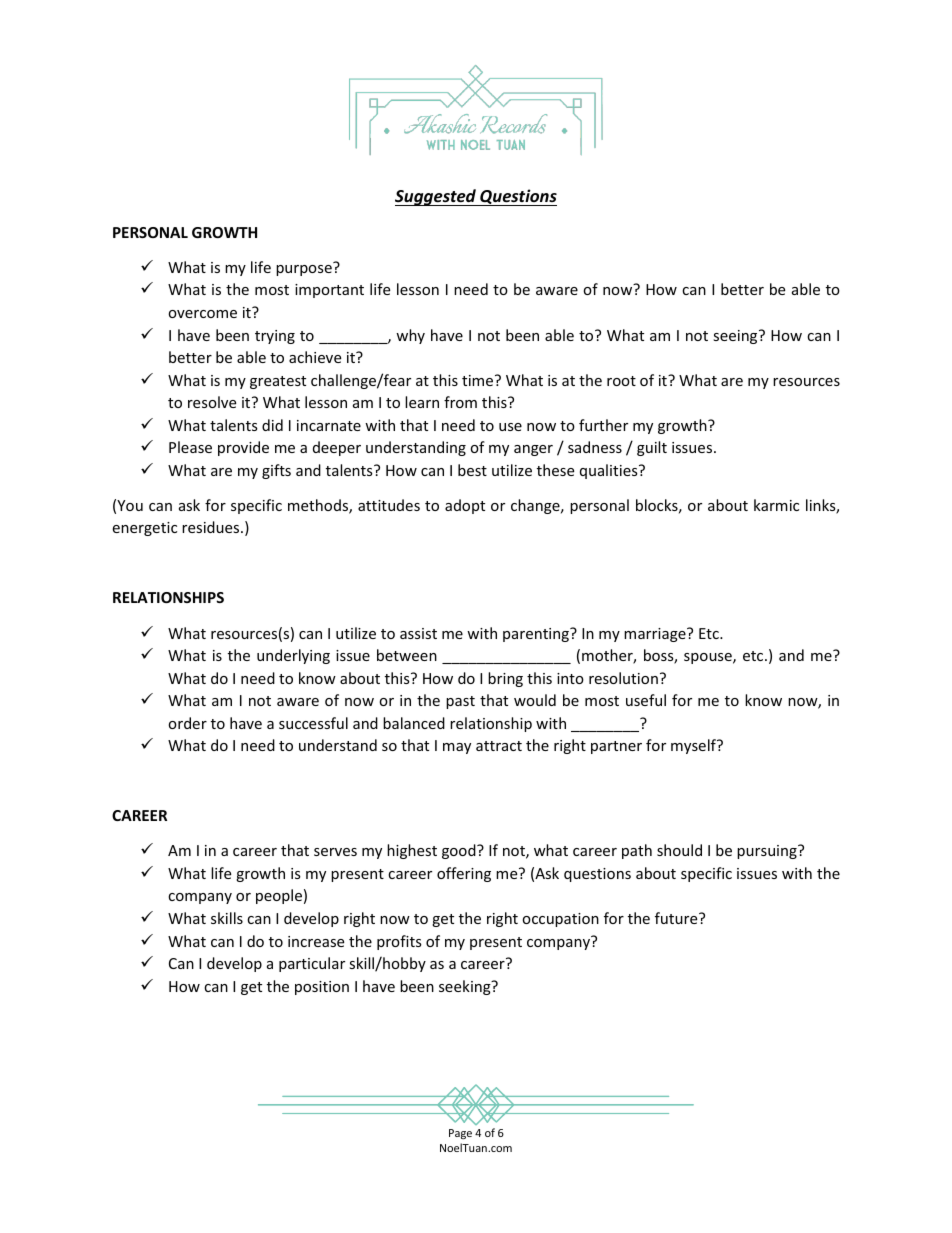 This screenshot has width=952, height=1233. Describe the element at coordinates (505, 679) in the screenshot. I see `bring` at that location.
